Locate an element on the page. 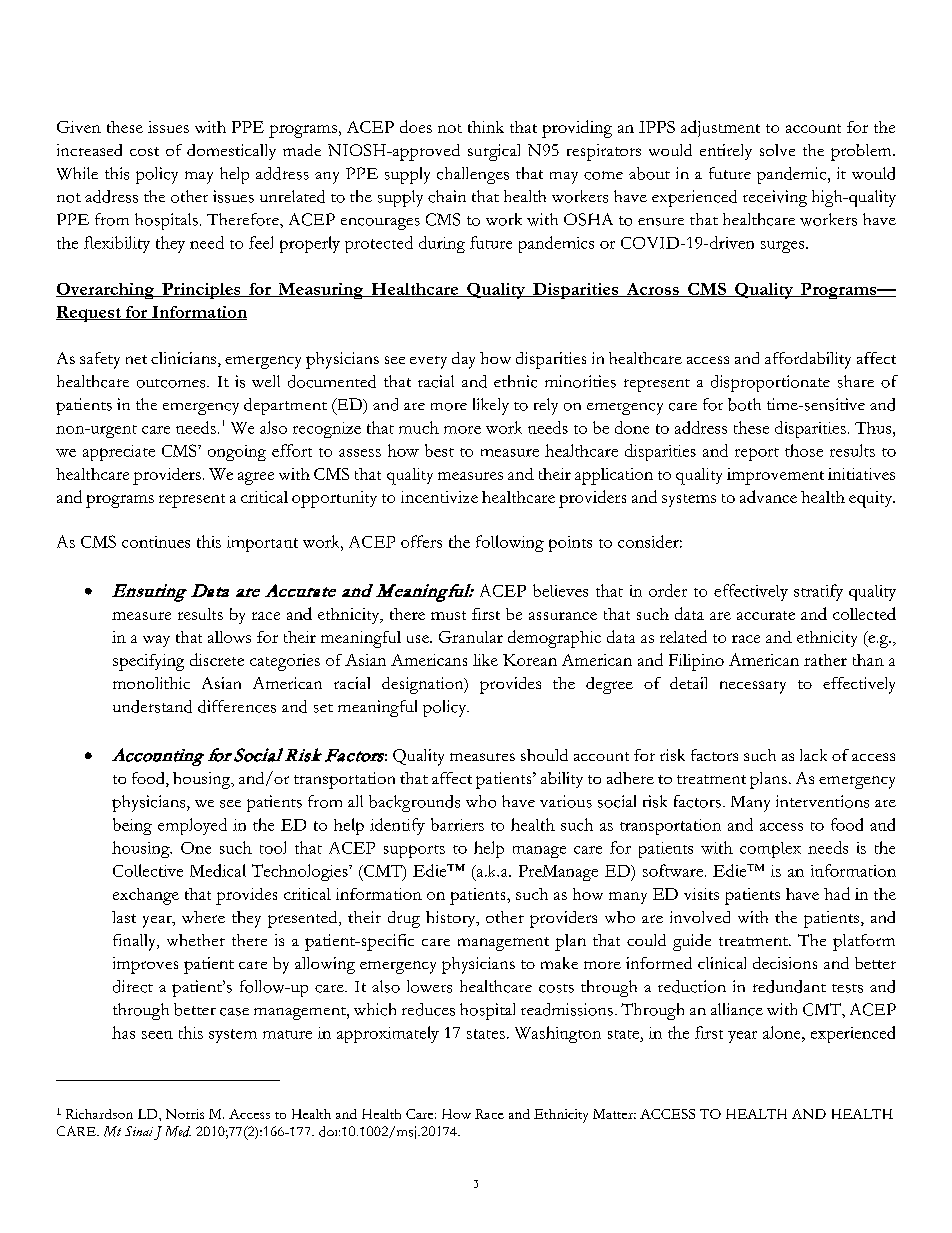 The height and width of the page is (1233, 952). surgical is located at coordinates (494, 152).
